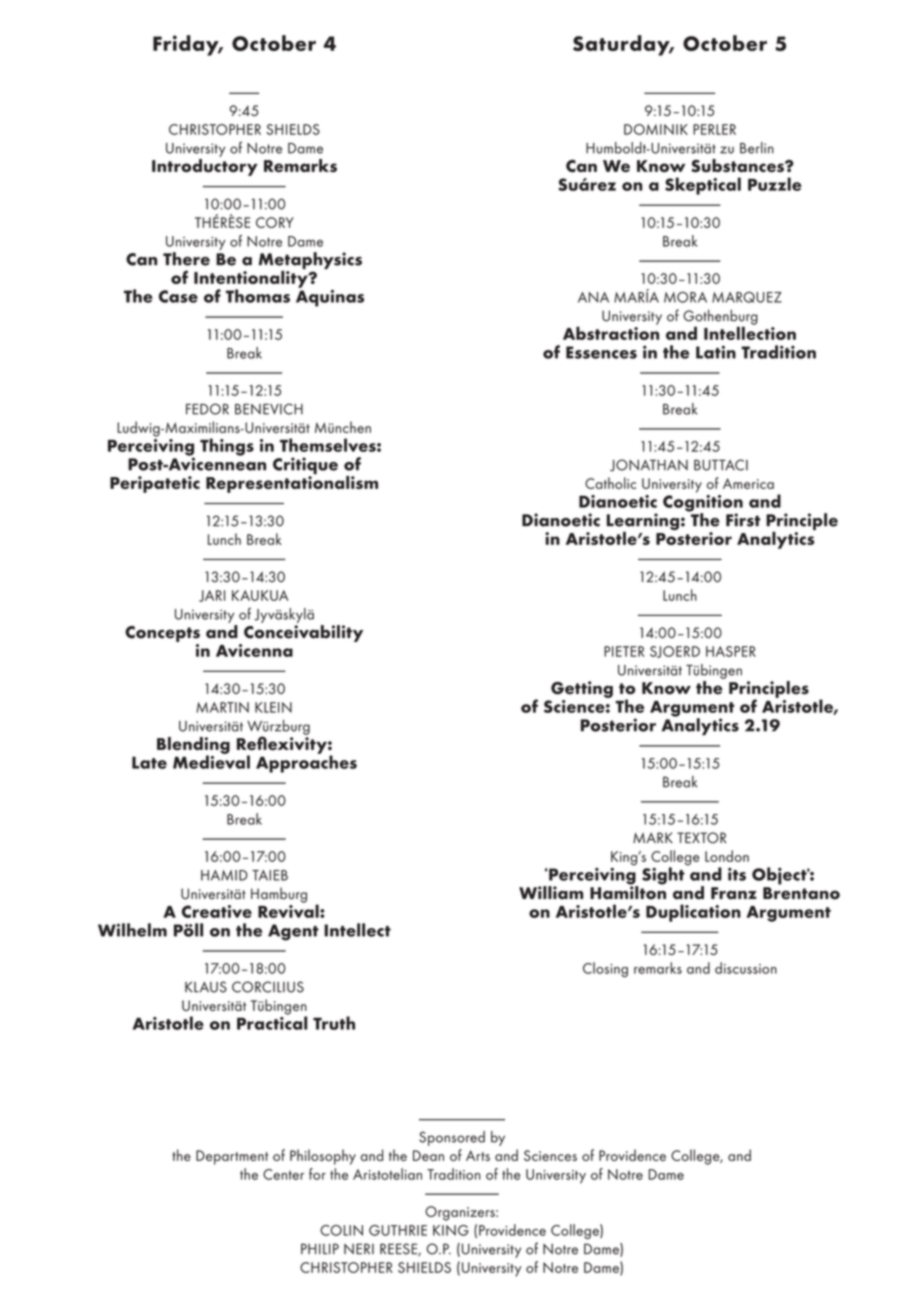 The width and height of the page is (924, 1308). What do you see at coordinates (703, 186) in the page?
I see `Skeptical` at bounding box center [703, 186].
